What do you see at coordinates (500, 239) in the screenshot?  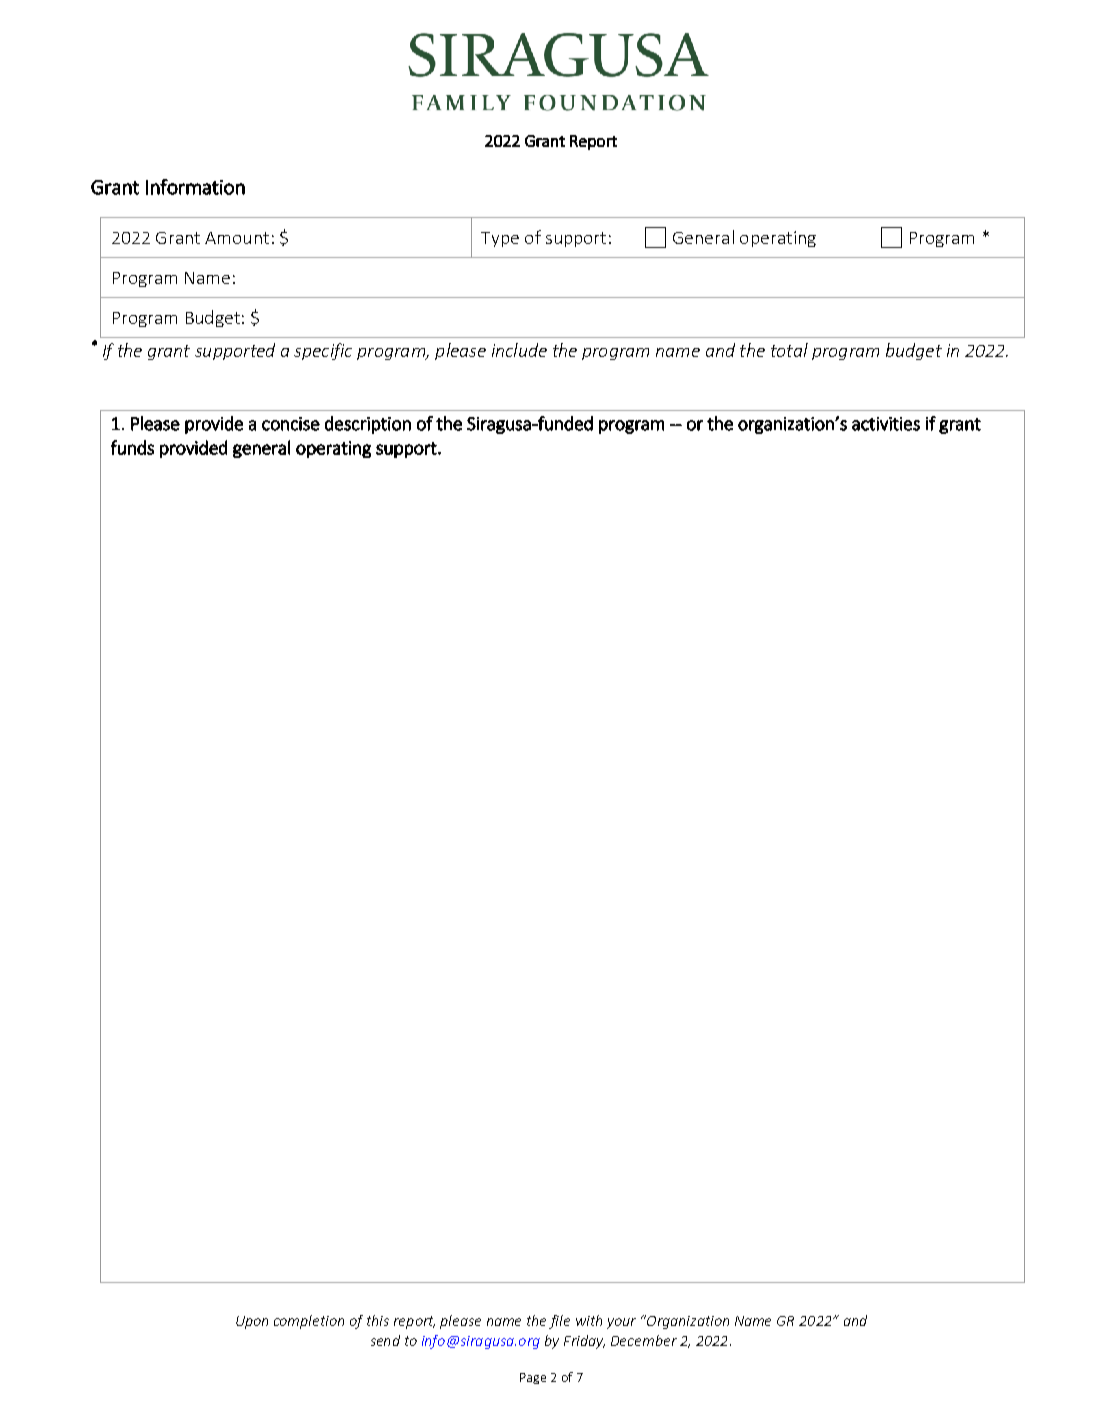 I see `Type` at bounding box center [500, 239].
